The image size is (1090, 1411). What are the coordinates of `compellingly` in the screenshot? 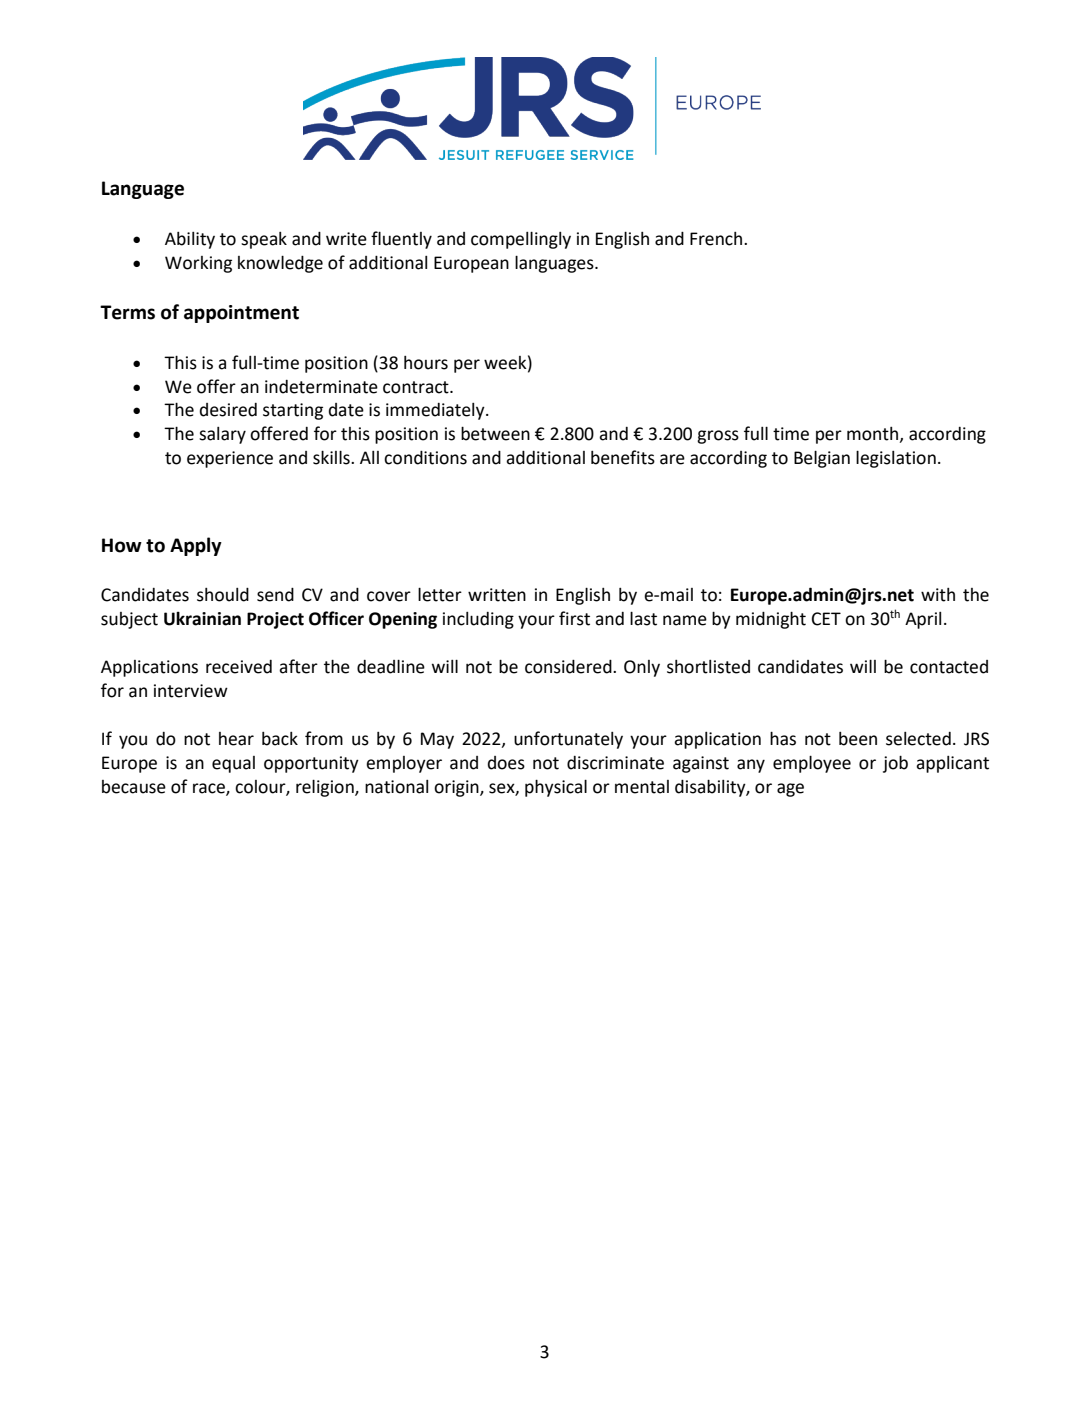 It's located at (521, 240).
